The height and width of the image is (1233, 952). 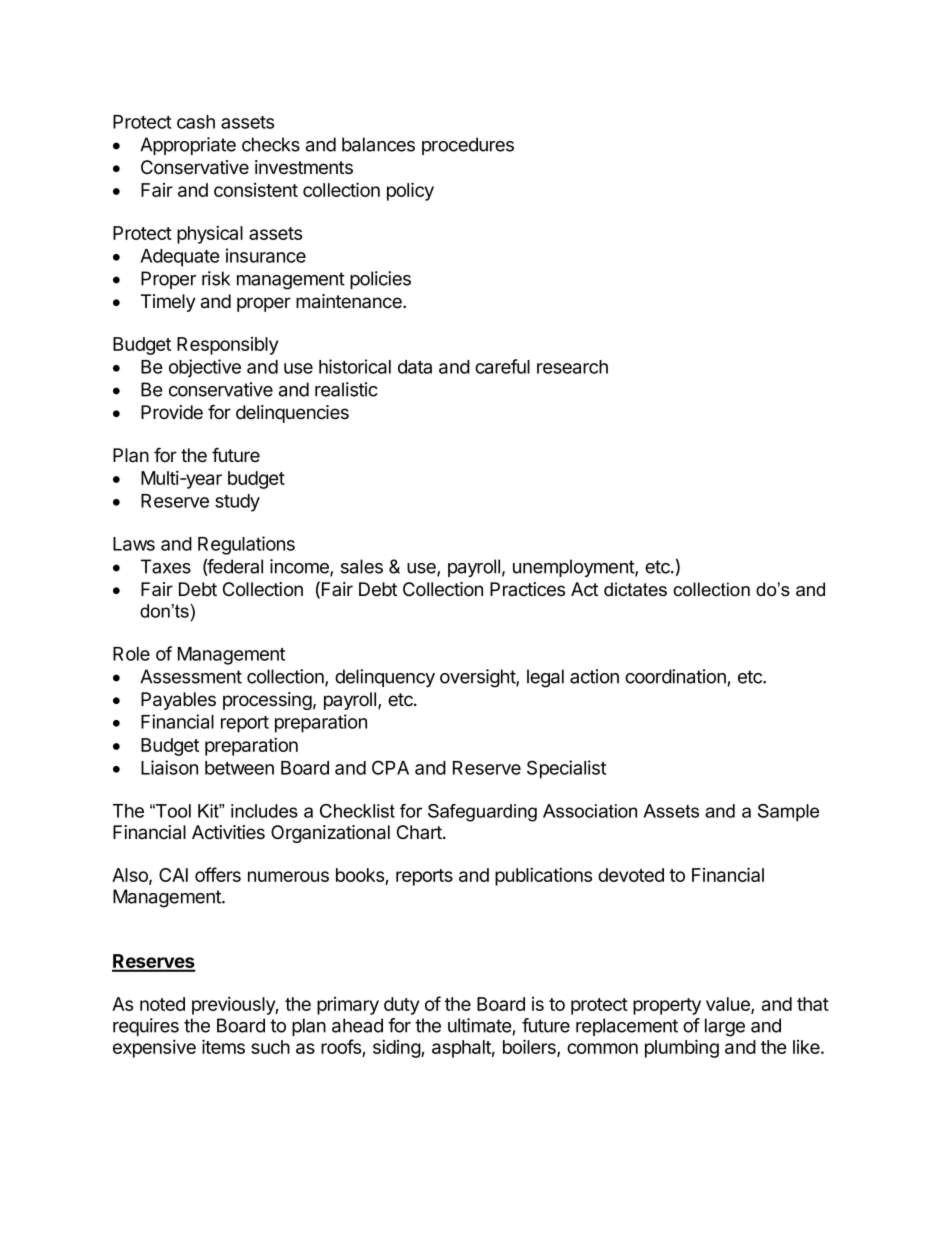 I want to click on items, so click(x=223, y=1046).
